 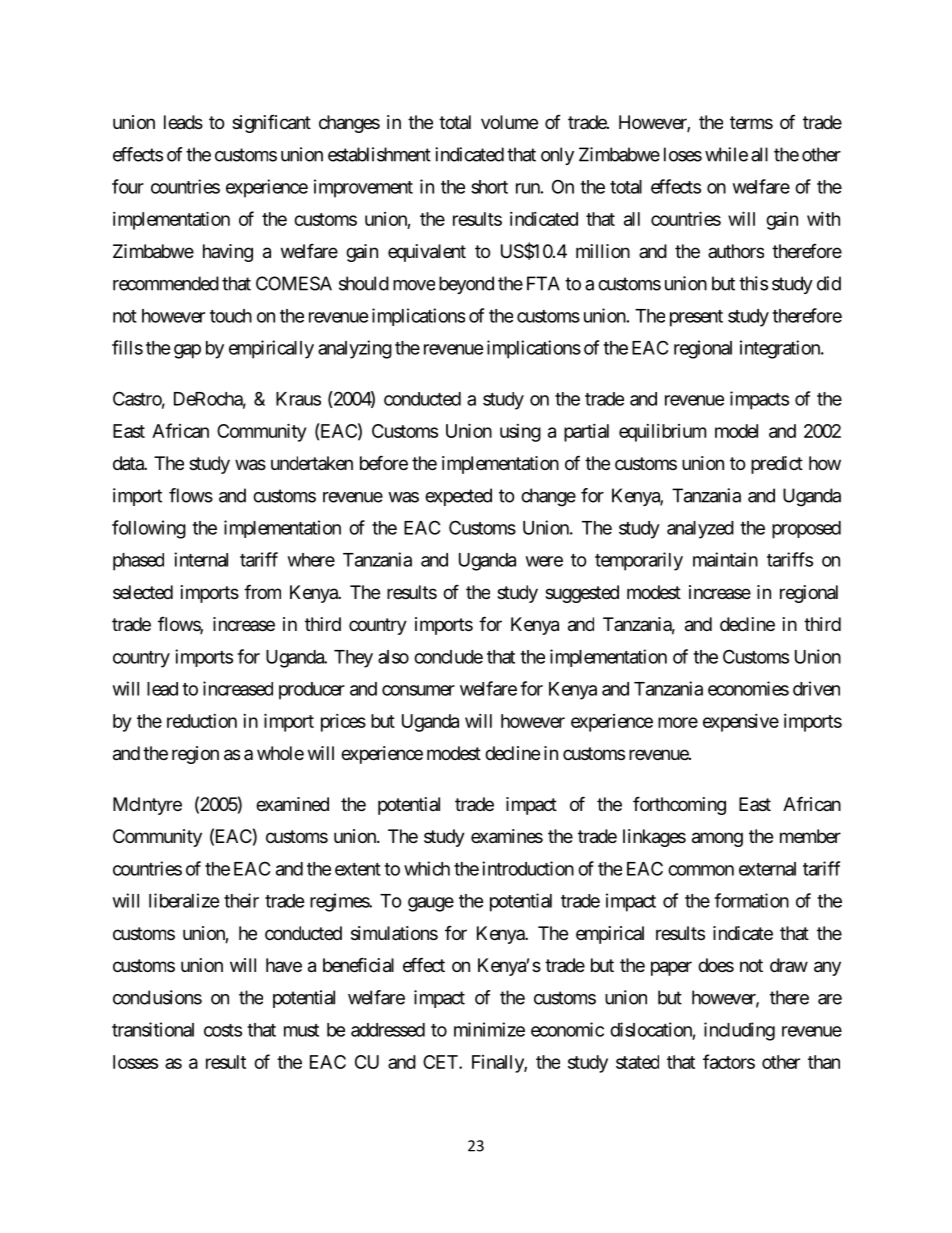 I want to click on expensive, so click(x=741, y=723).
